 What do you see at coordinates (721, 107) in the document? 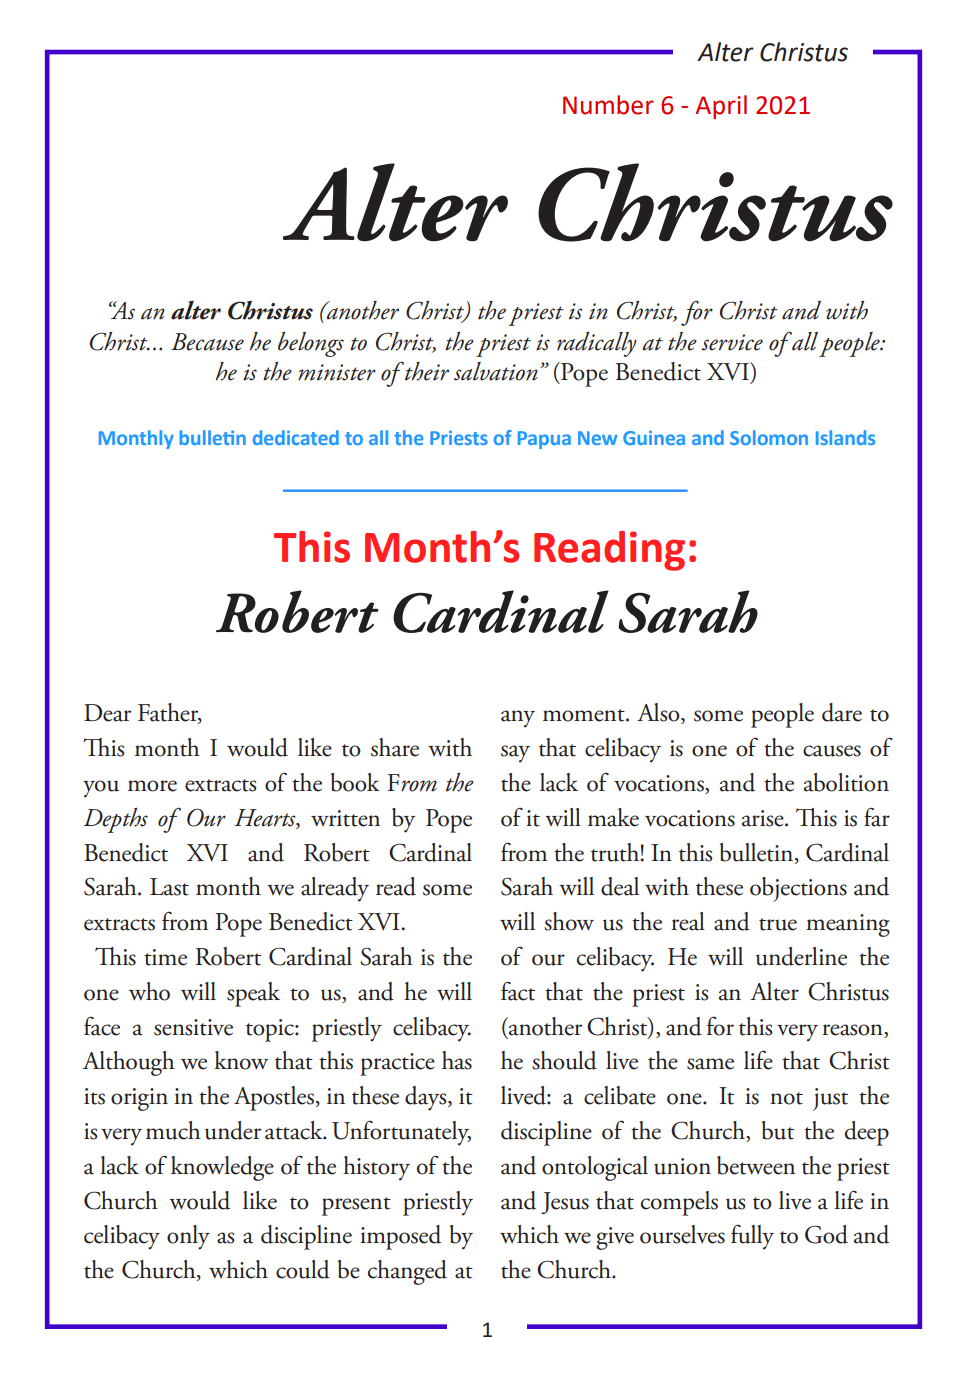
I see `April` at bounding box center [721, 107].
